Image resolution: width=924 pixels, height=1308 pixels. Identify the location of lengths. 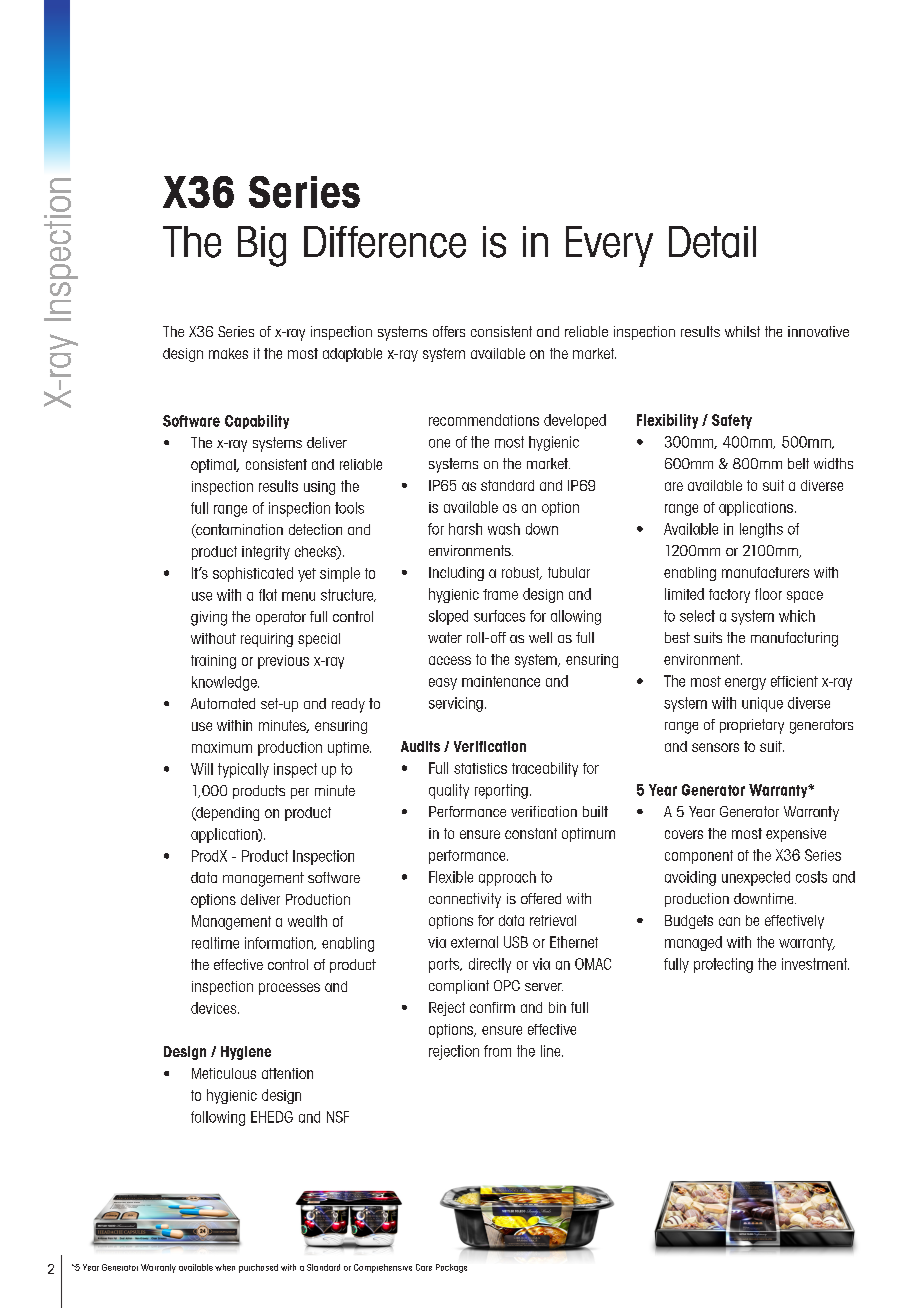
(761, 530).
